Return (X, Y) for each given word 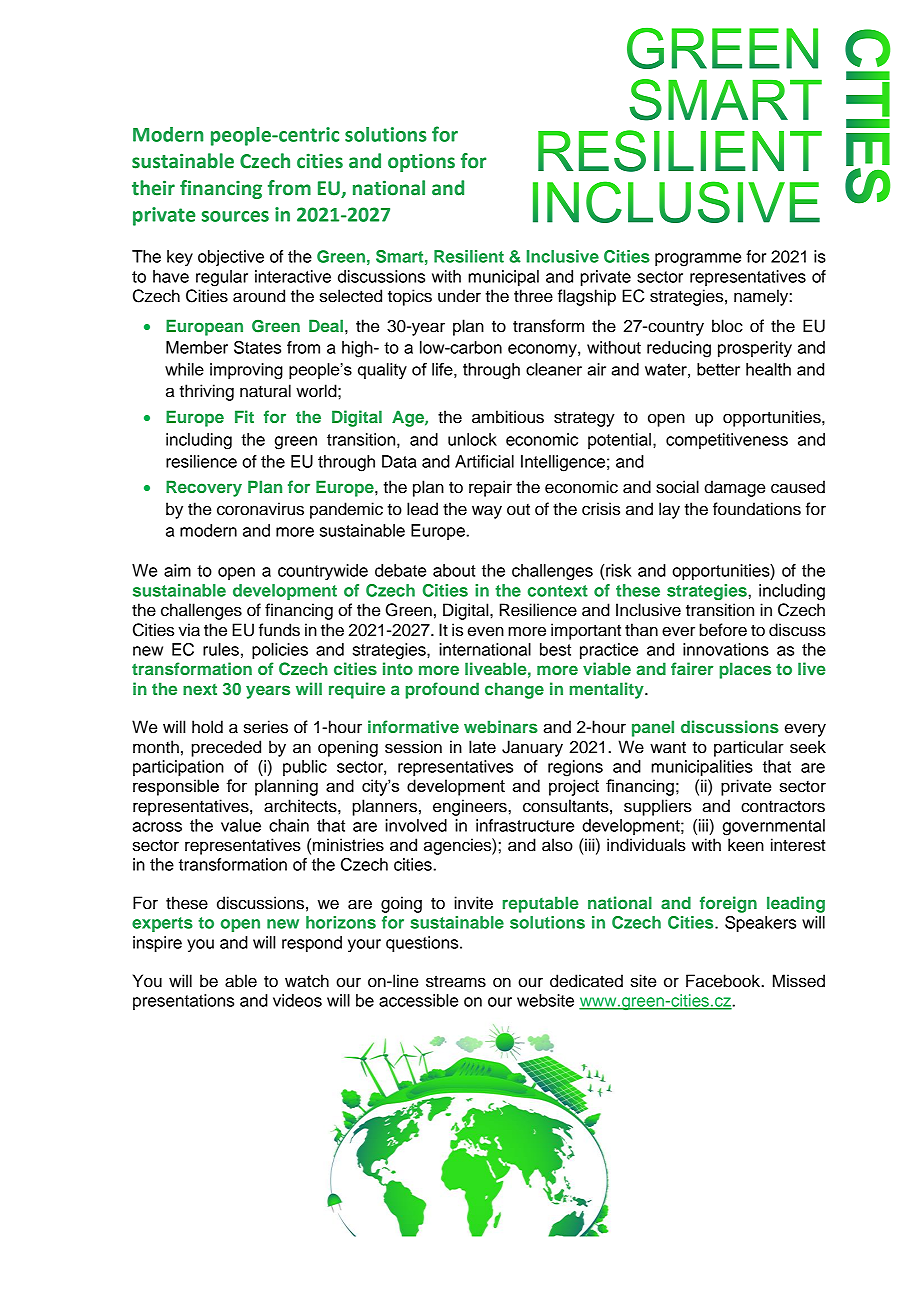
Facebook (724, 981)
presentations (183, 1002)
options (421, 162)
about (454, 570)
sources (235, 216)
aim (177, 570)
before (723, 630)
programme (698, 260)
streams (456, 981)
